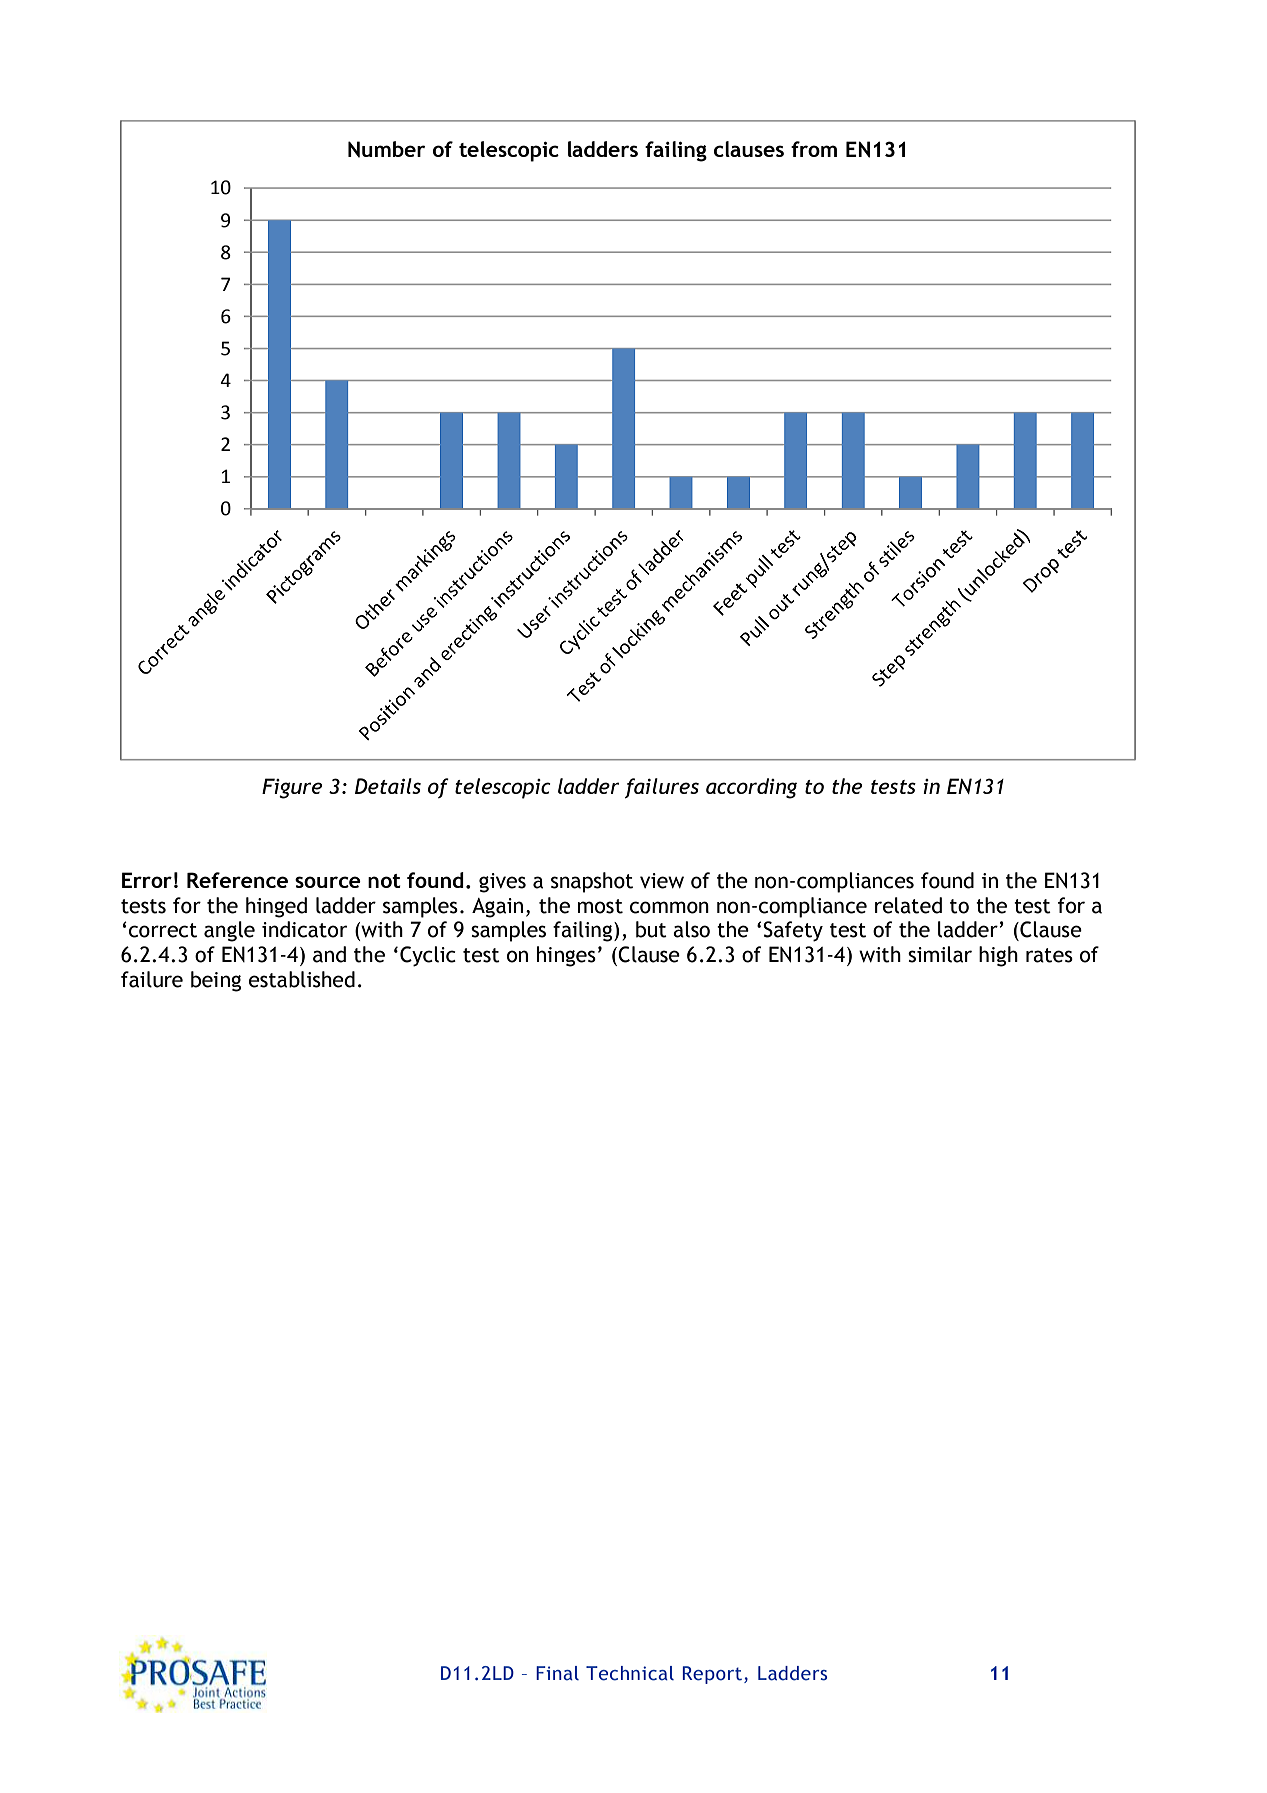 This screenshot has width=1267, height=1793. I want to click on according, so click(751, 788).
